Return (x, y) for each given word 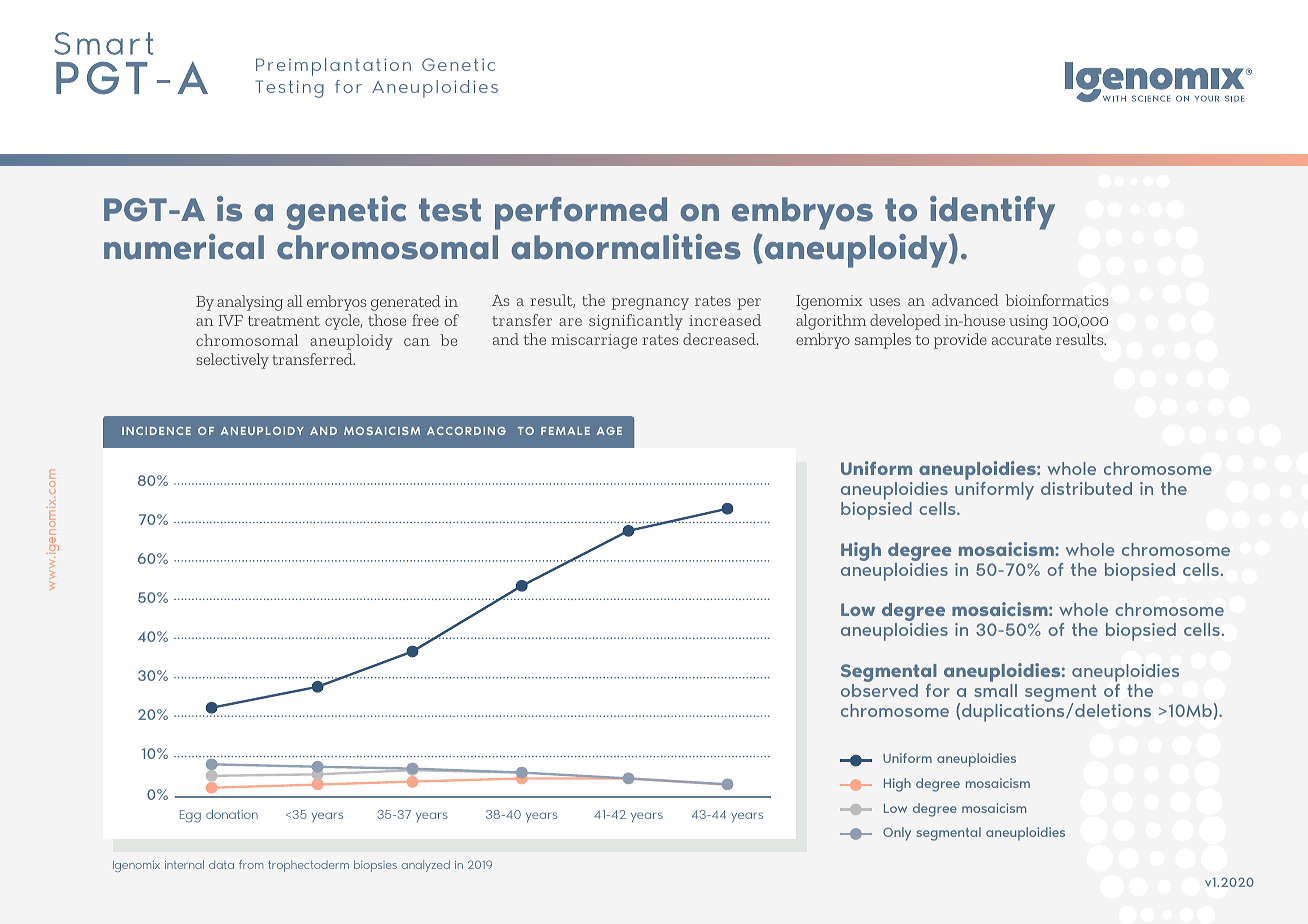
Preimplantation (333, 67)
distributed (1086, 488)
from (251, 864)
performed (581, 213)
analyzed (425, 866)
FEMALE (565, 431)
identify (992, 213)
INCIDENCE (156, 431)
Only (897, 834)
